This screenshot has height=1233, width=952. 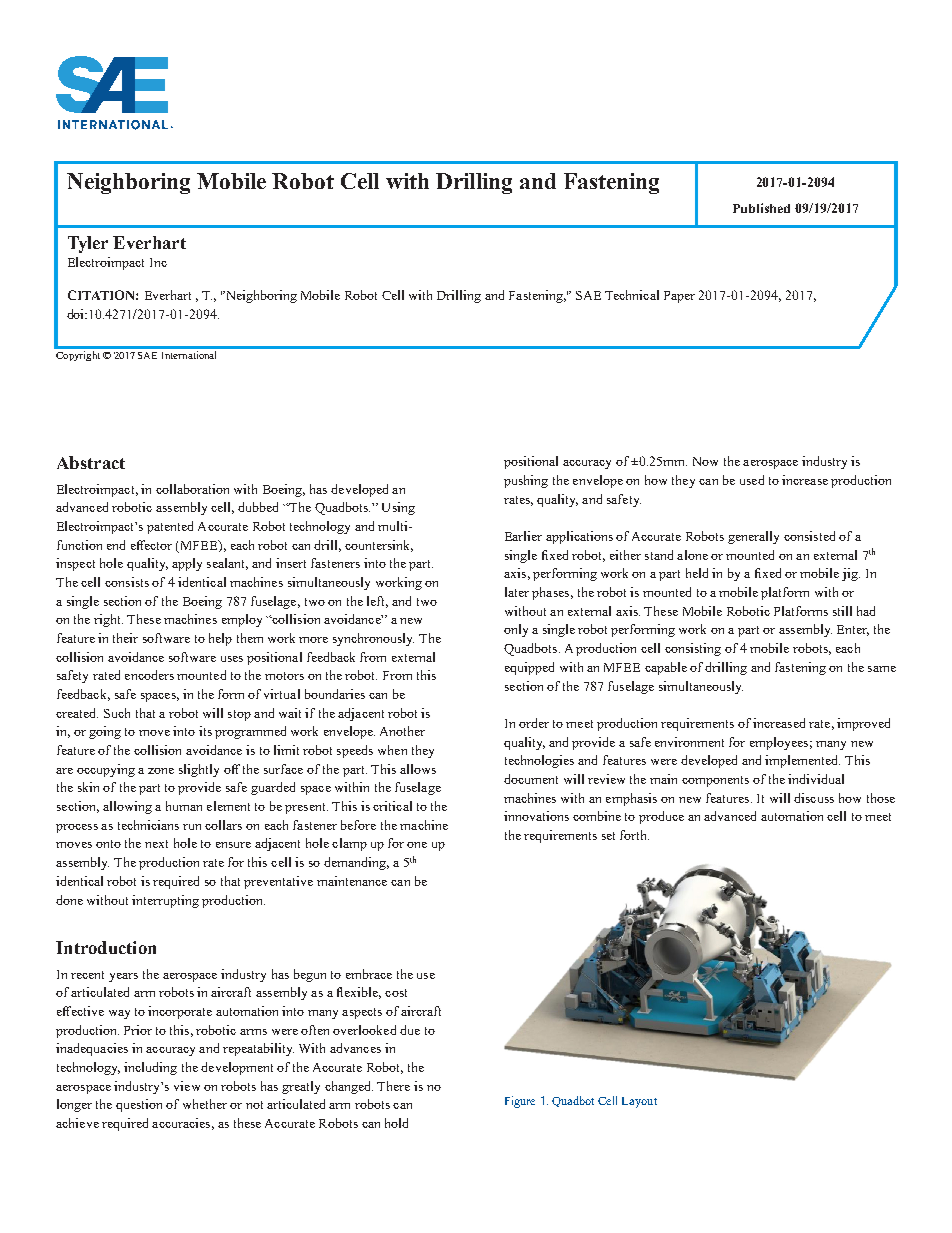 I want to click on Tyler, so click(x=88, y=244).
